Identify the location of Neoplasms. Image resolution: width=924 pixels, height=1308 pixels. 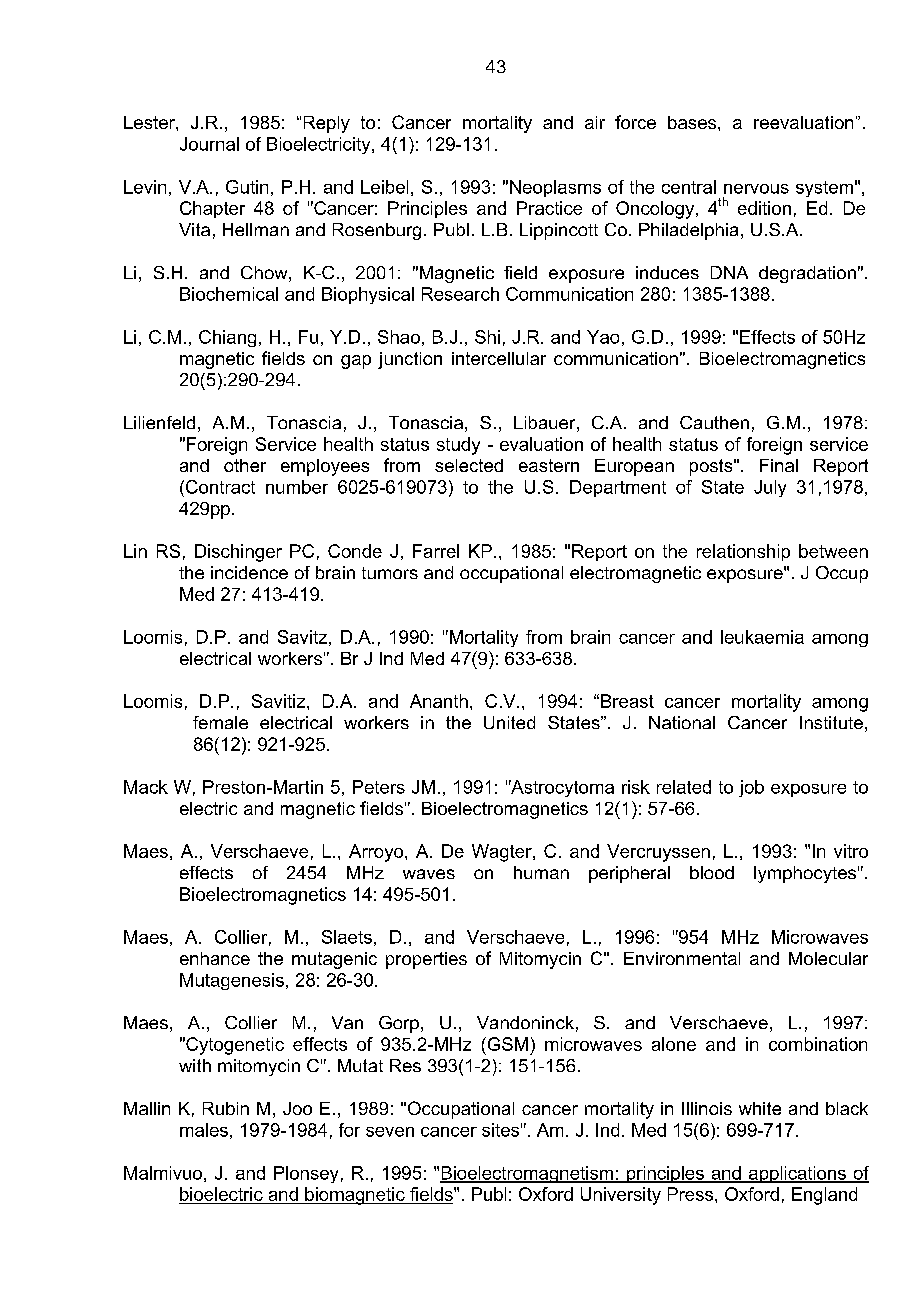
(555, 188).
